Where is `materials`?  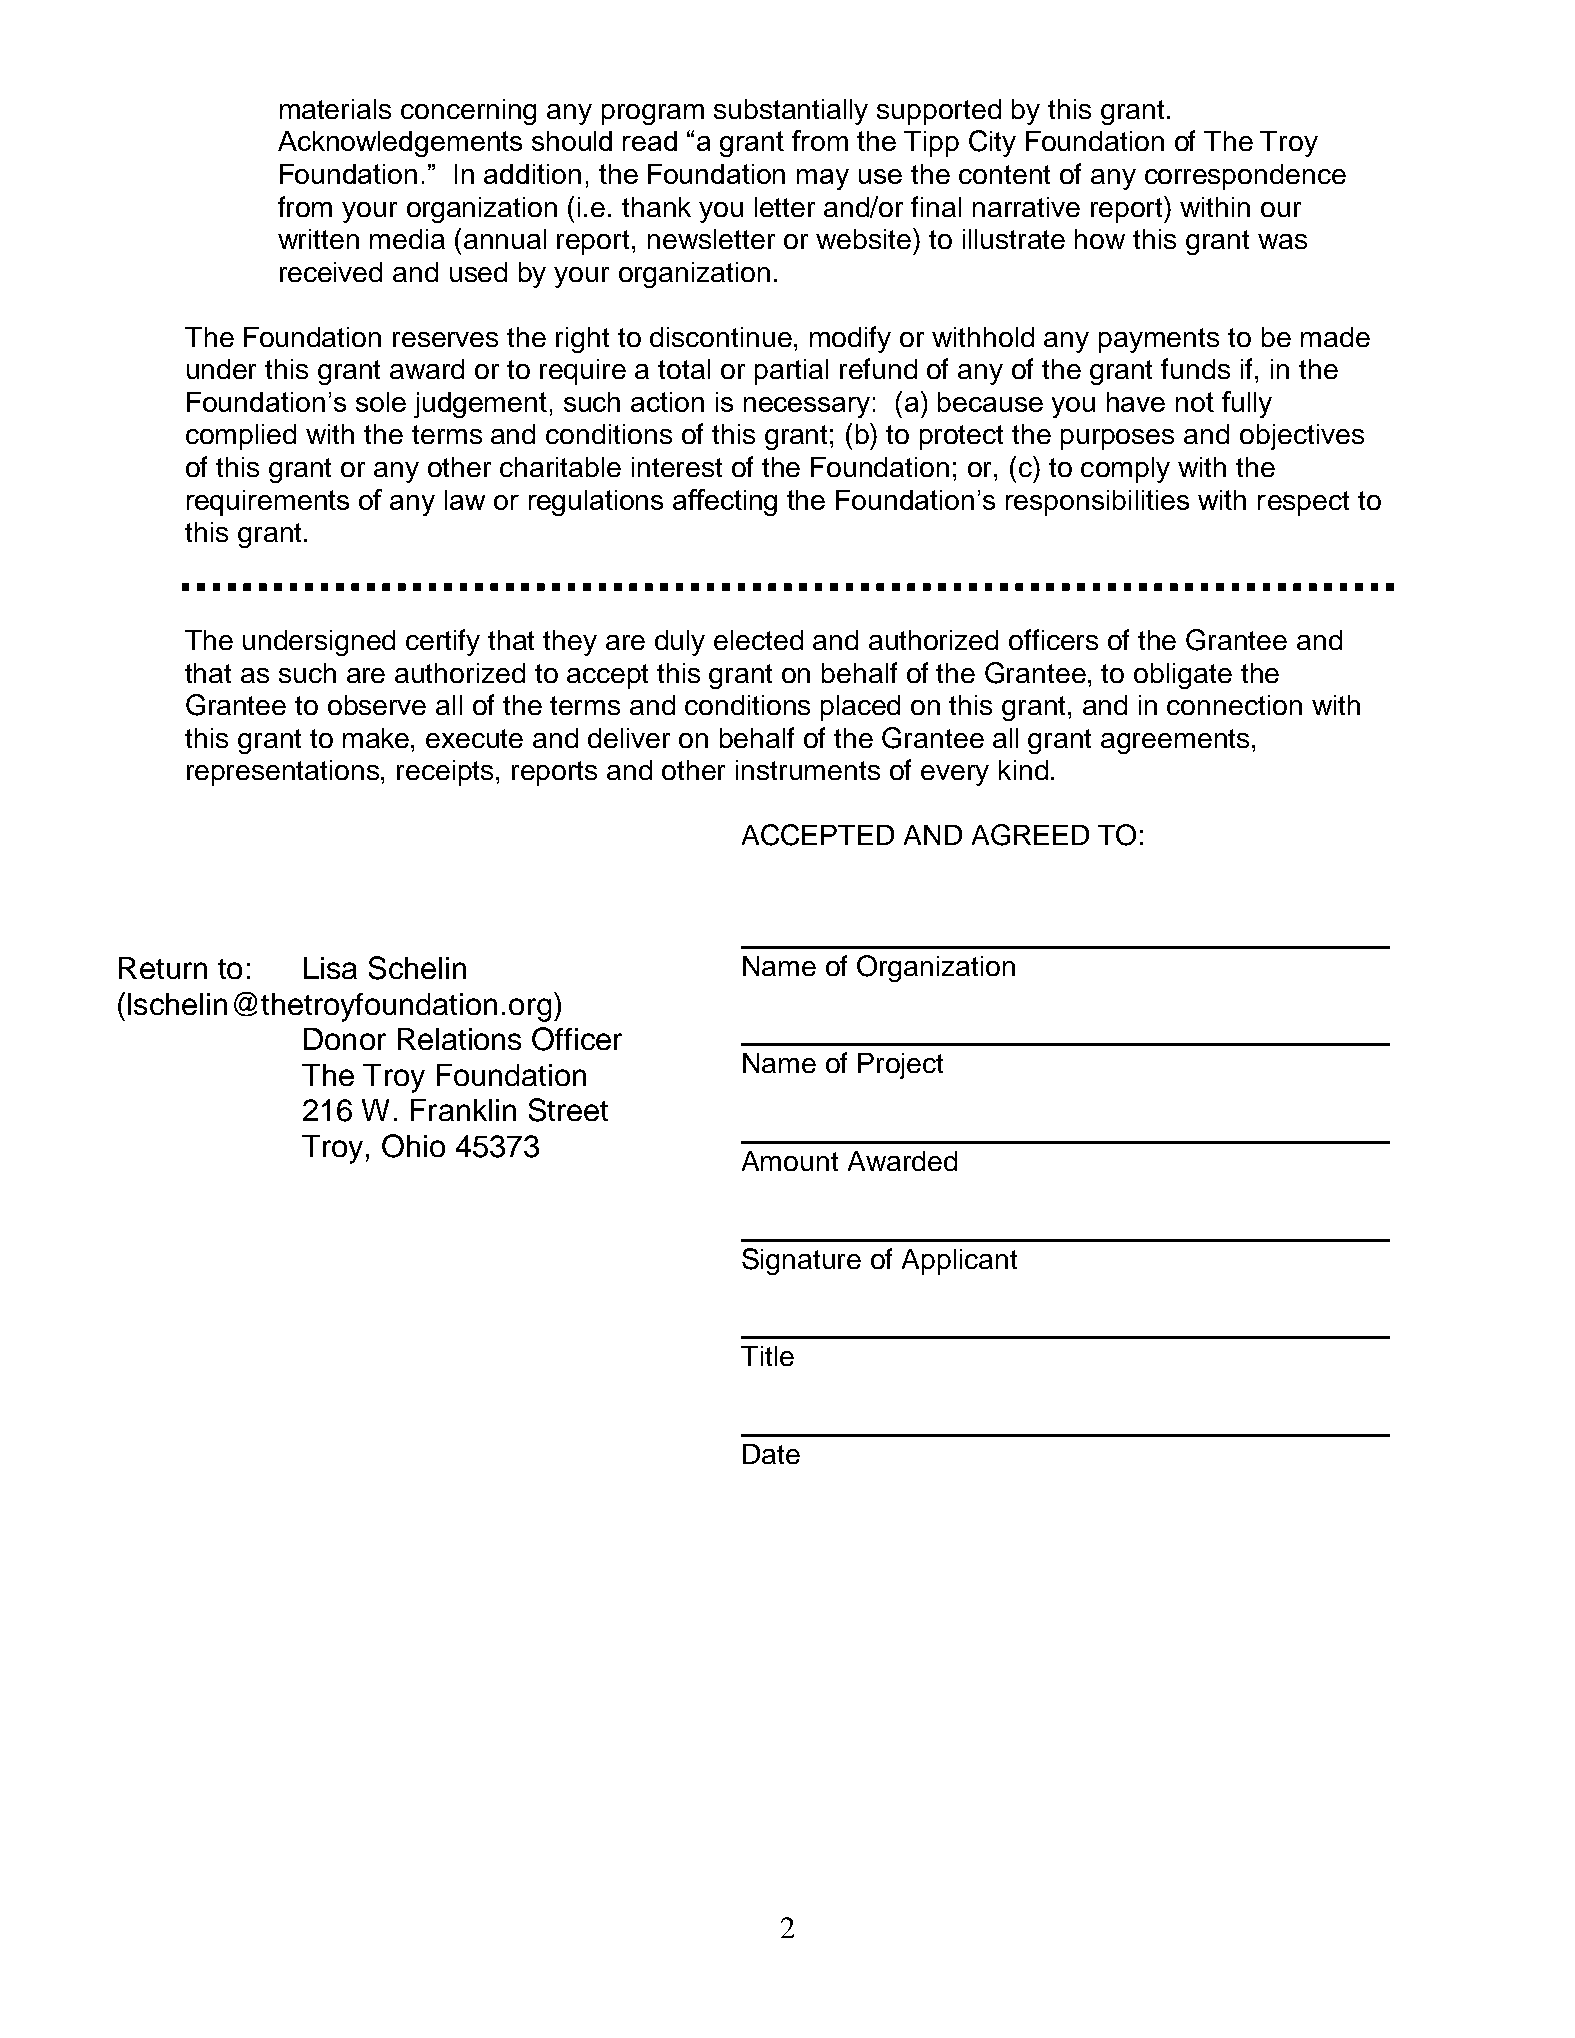 materials is located at coordinates (335, 109).
